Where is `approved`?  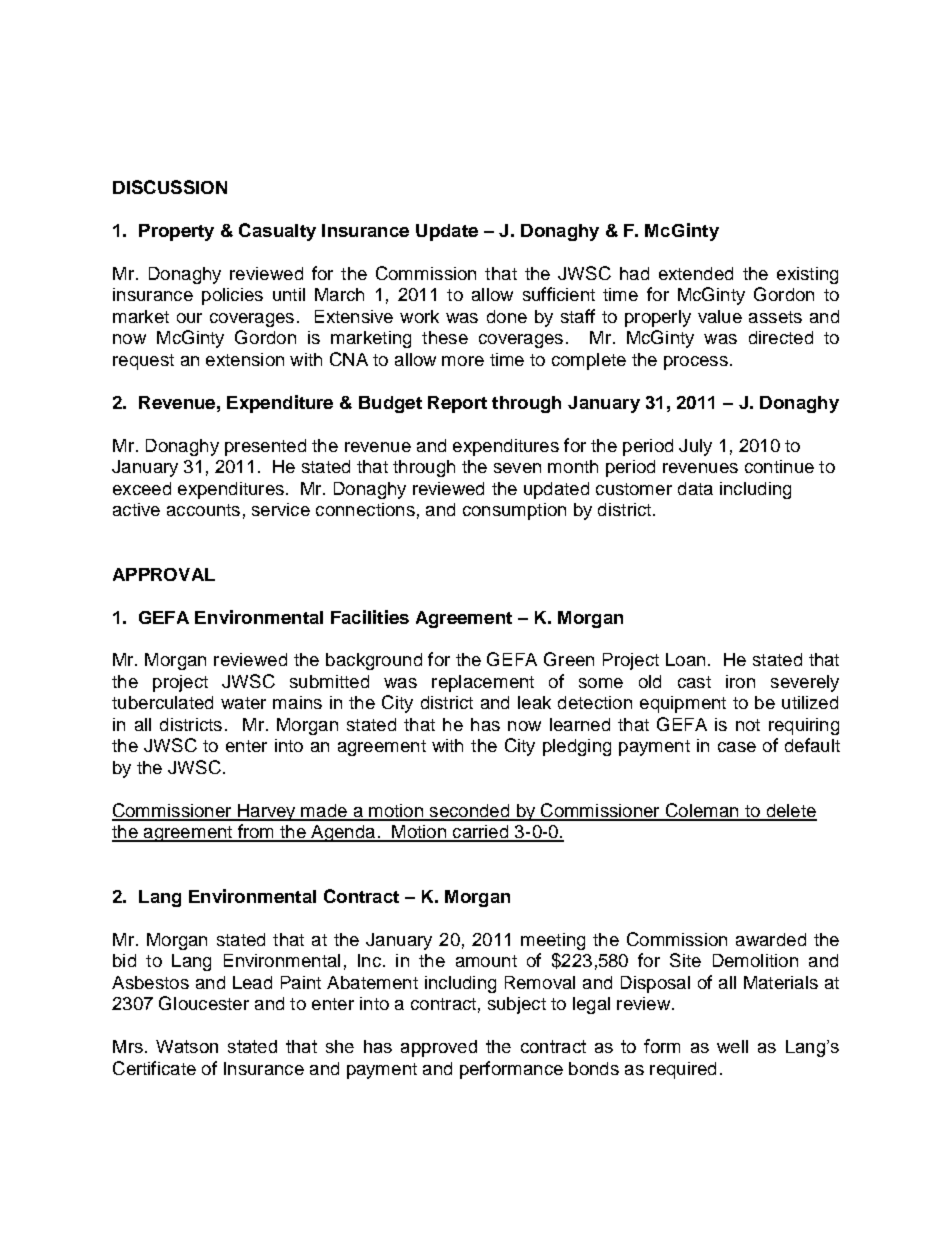
approved is located at coordinates (439, 1048).
